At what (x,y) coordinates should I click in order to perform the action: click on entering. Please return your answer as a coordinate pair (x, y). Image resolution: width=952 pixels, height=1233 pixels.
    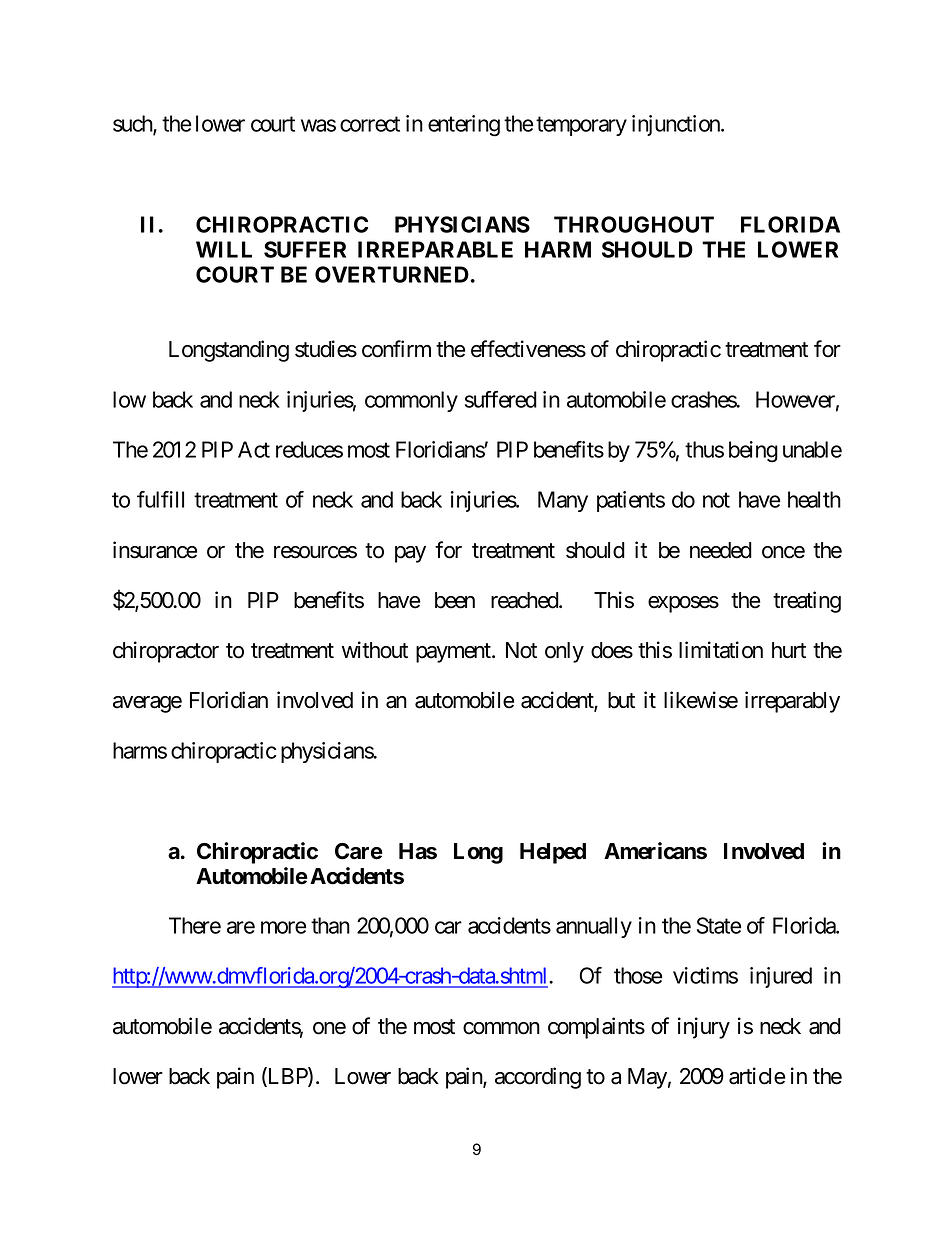
    Looking at the image, I should click on (464, 126).
